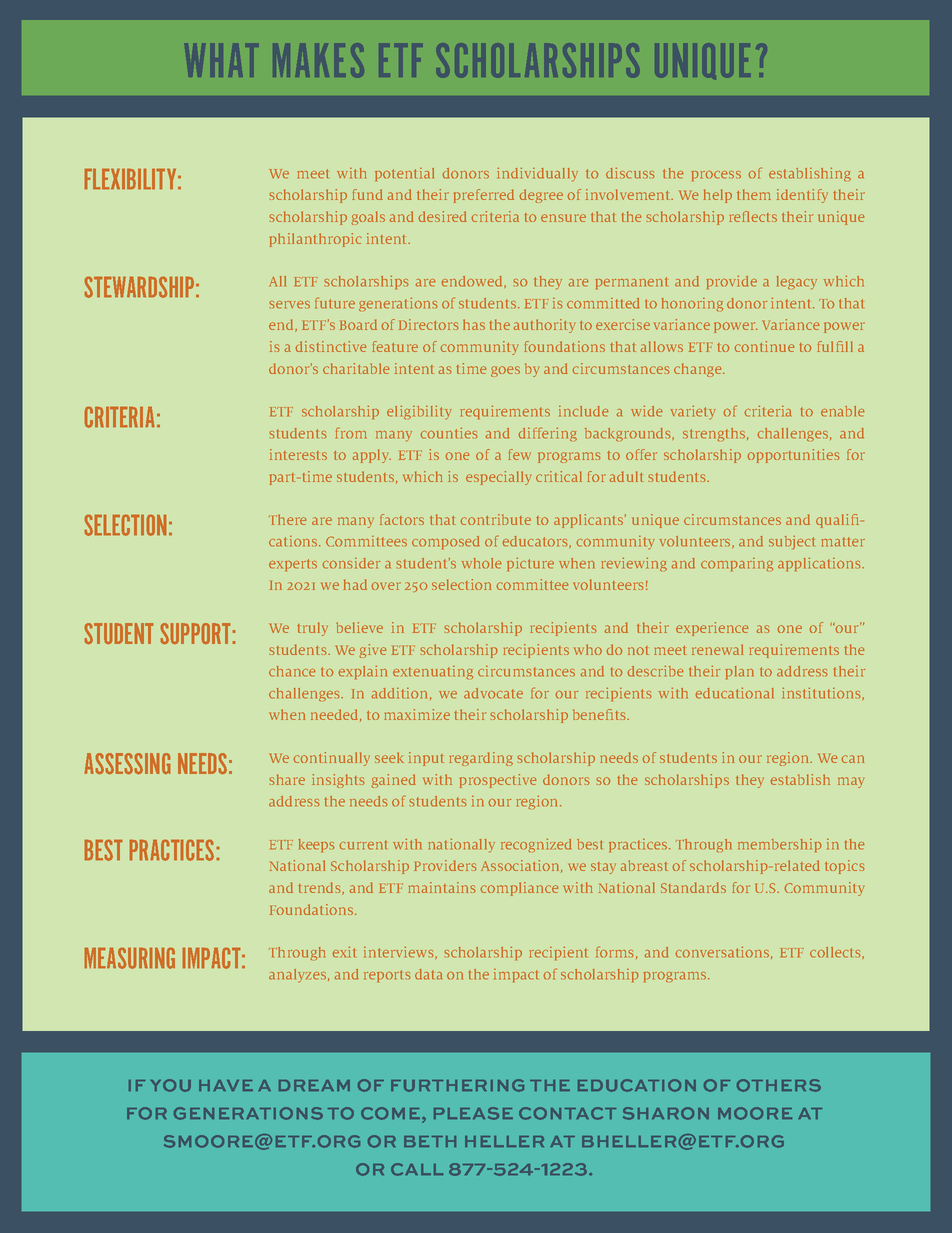 The width and height of the document is (952, 1233). What do you see at coordinates (226, 1085) in the document?
I see `HAVE` at bounding box center [226, 1085].
